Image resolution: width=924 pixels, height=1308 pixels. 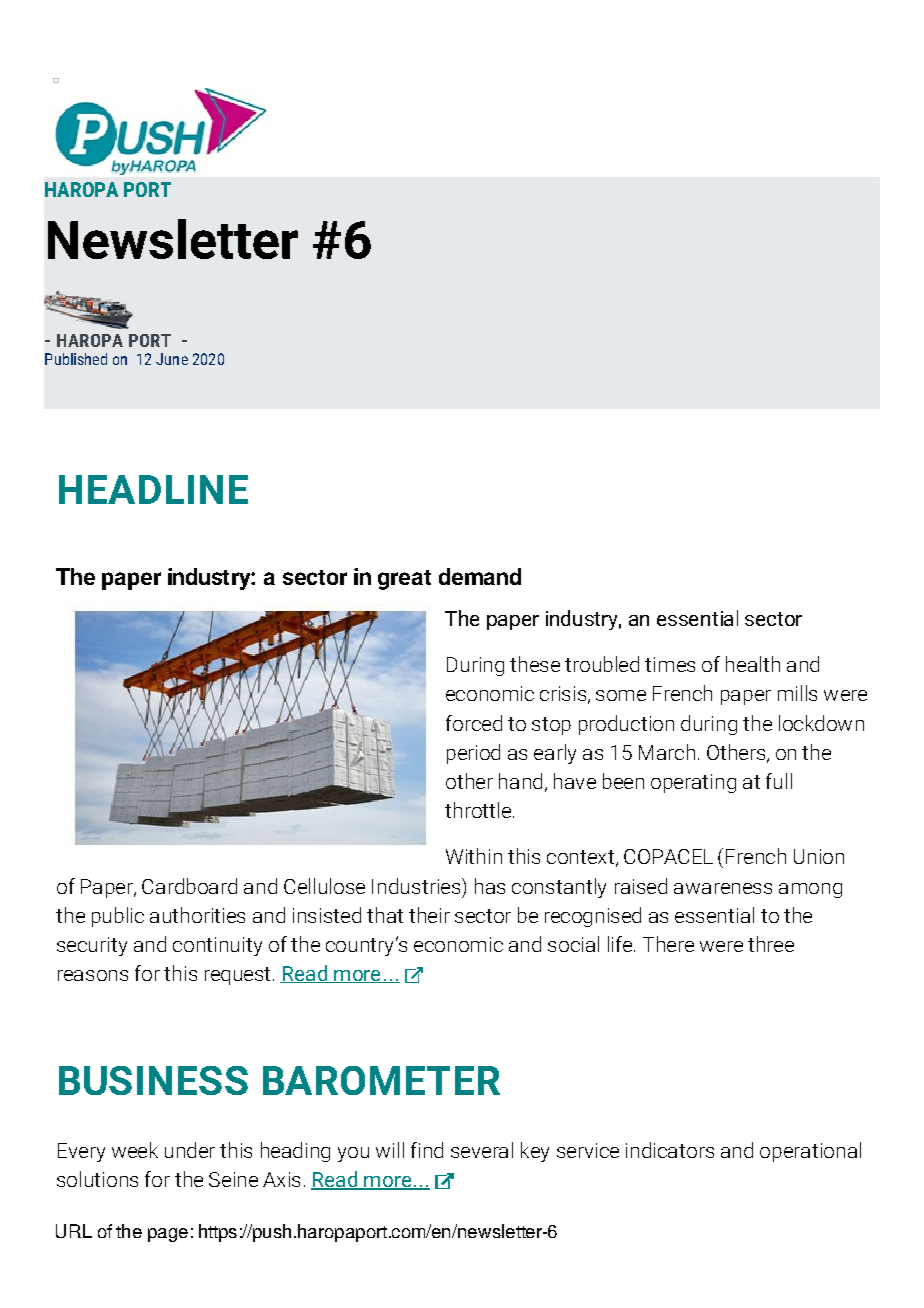 I want to click on Cardboard, so click(x=189, y=886).
